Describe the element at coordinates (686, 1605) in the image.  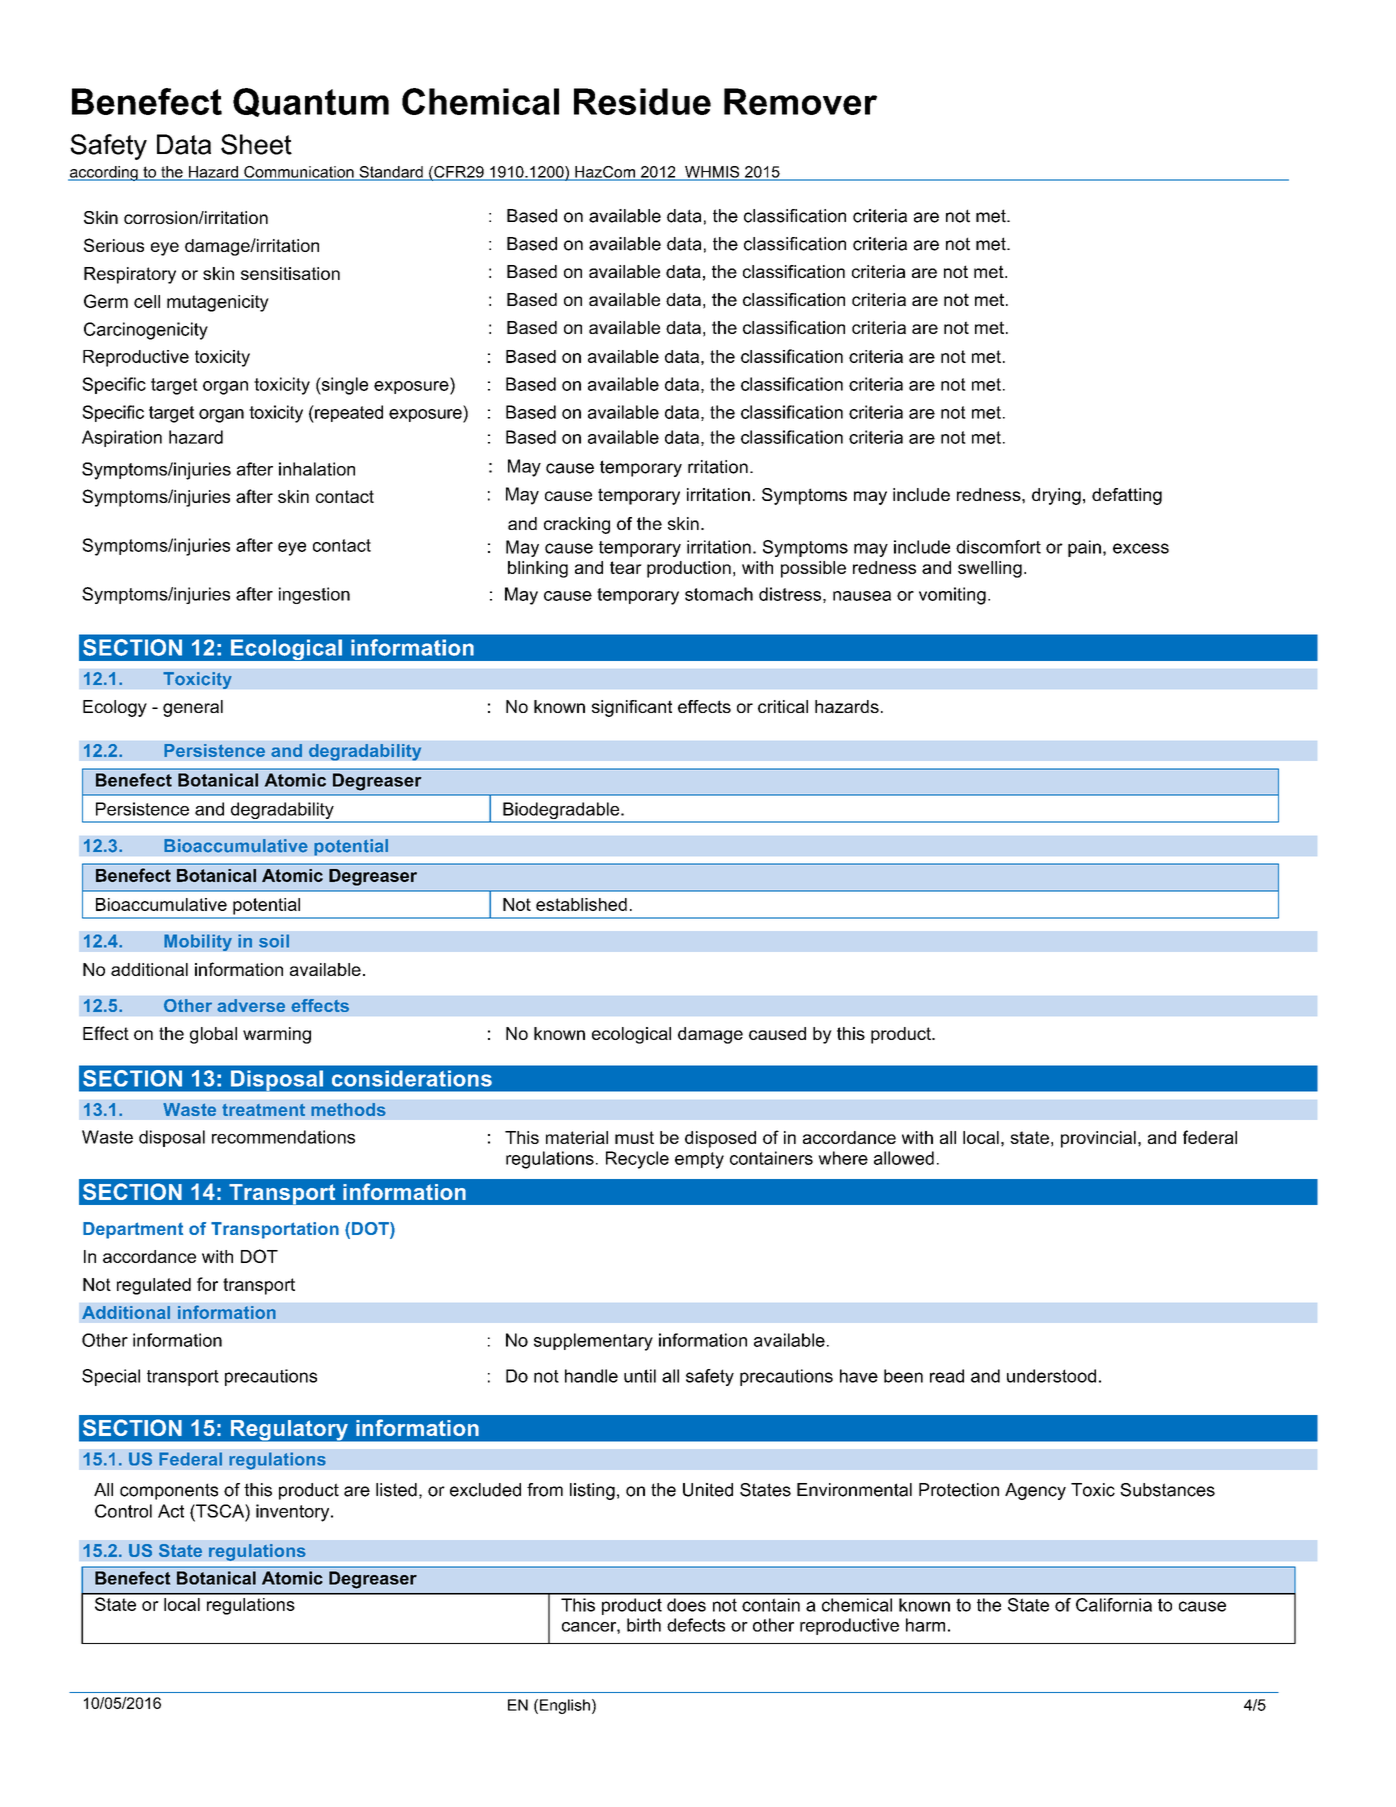
I see `does` at that location.
